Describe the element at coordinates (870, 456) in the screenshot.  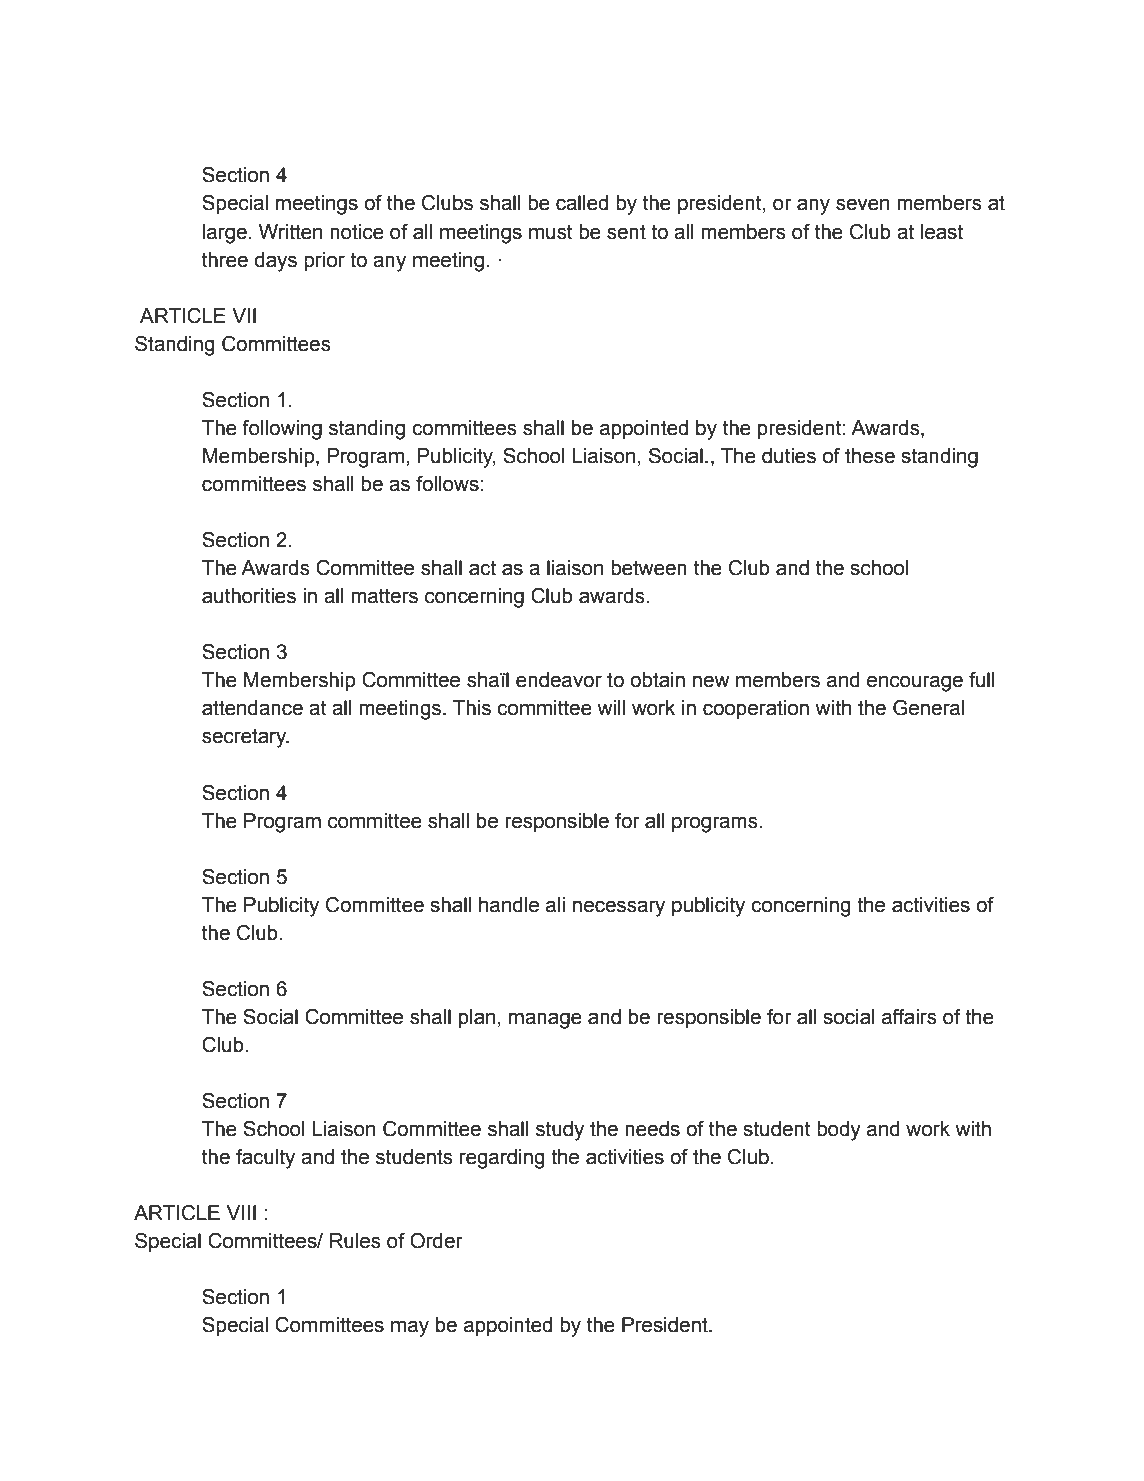
I see `these` at that location.
